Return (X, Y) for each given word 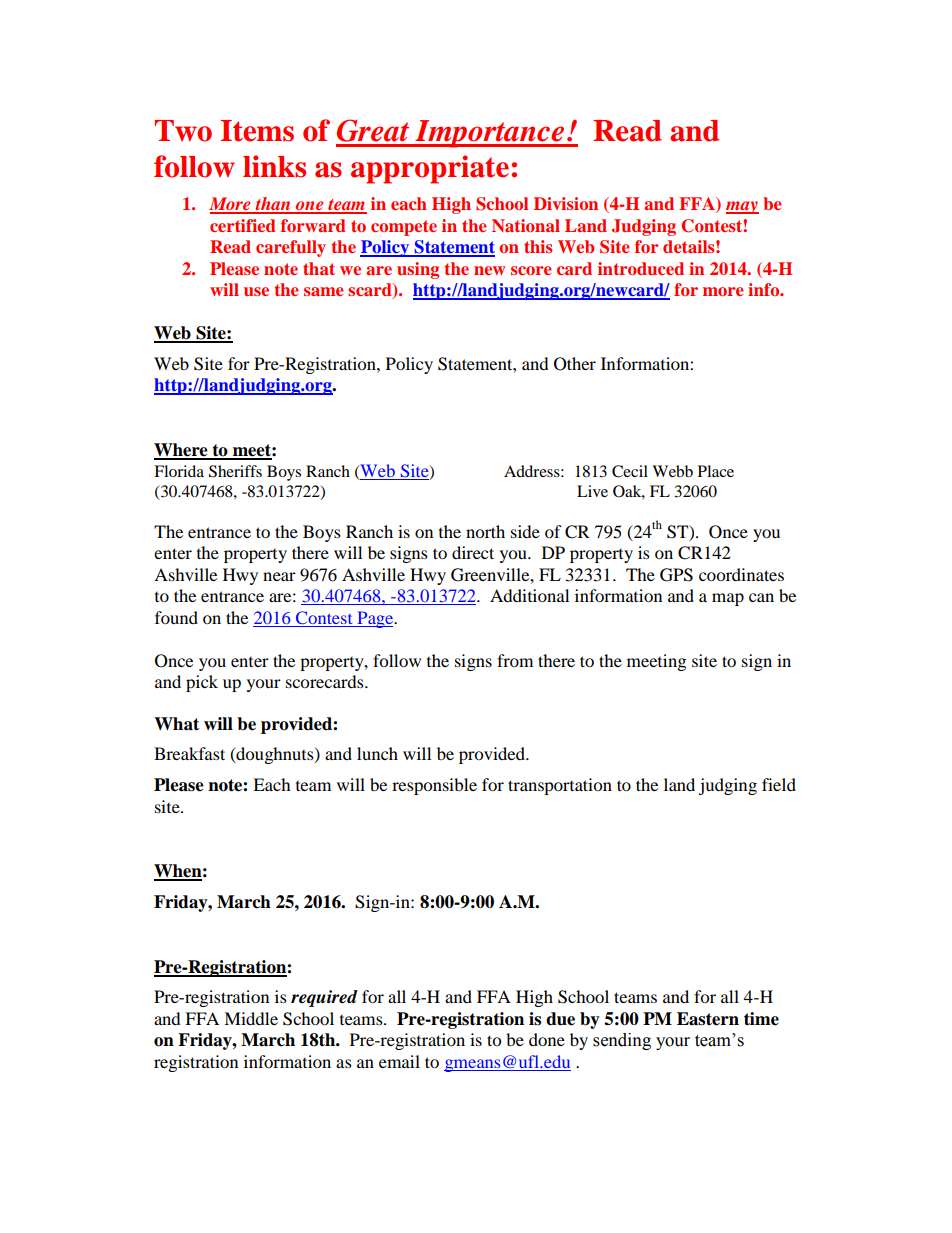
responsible (434, 786)
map (728, 599)
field (779, 784)
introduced (641, 268)
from (515, 660)
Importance (490, 134)
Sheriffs (235, 471)
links (274, 166)
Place (716, 471)
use (256, 291)
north (485, 531)
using (418, 270)
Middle (251, 1018)
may (742, 207)
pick (202, 683)
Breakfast (189, 753)
